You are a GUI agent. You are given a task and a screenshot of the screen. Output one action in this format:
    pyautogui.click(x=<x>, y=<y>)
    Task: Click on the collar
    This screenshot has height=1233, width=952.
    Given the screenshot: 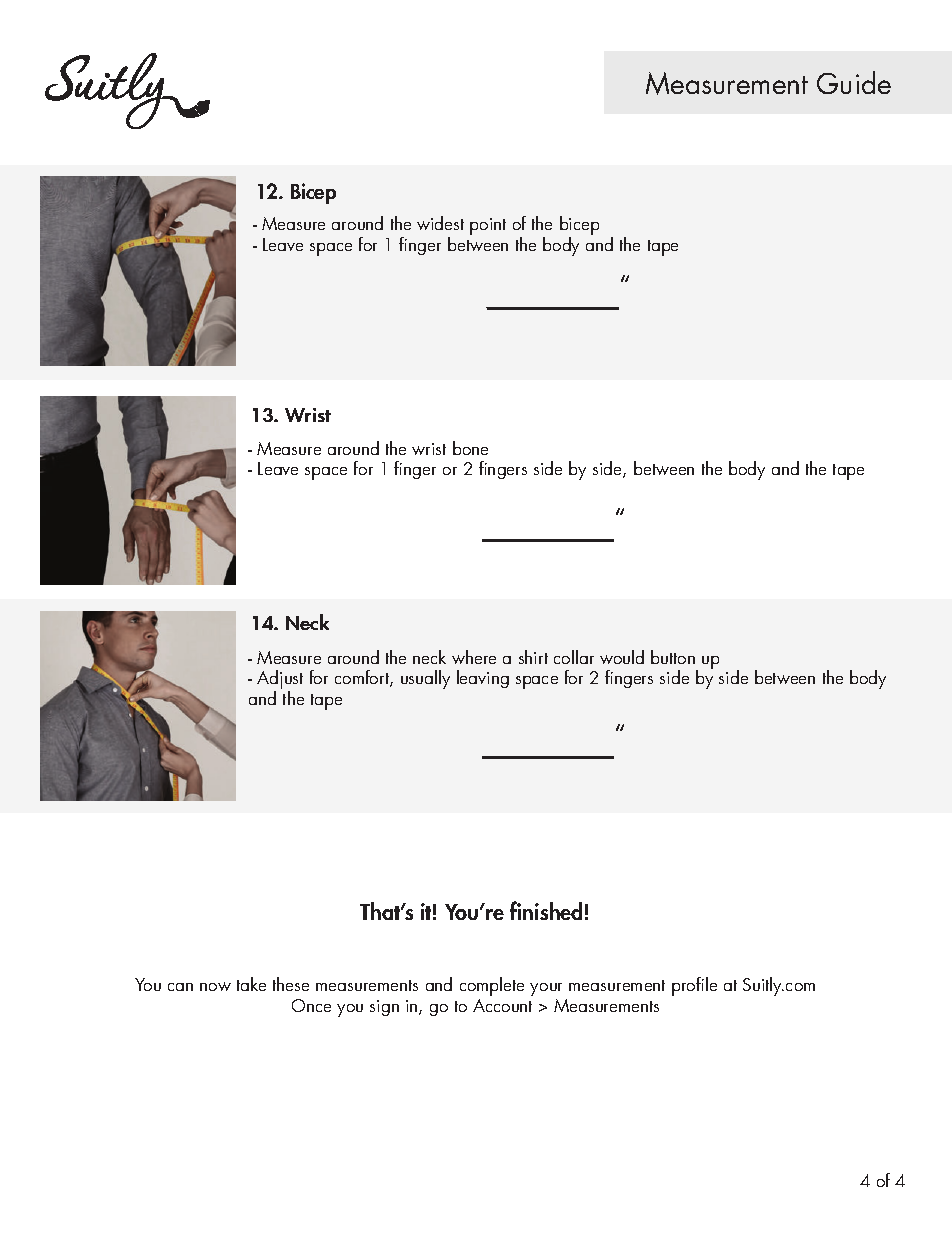 What is the action you would take?
    pyautogui.click(x=574, y=657)
